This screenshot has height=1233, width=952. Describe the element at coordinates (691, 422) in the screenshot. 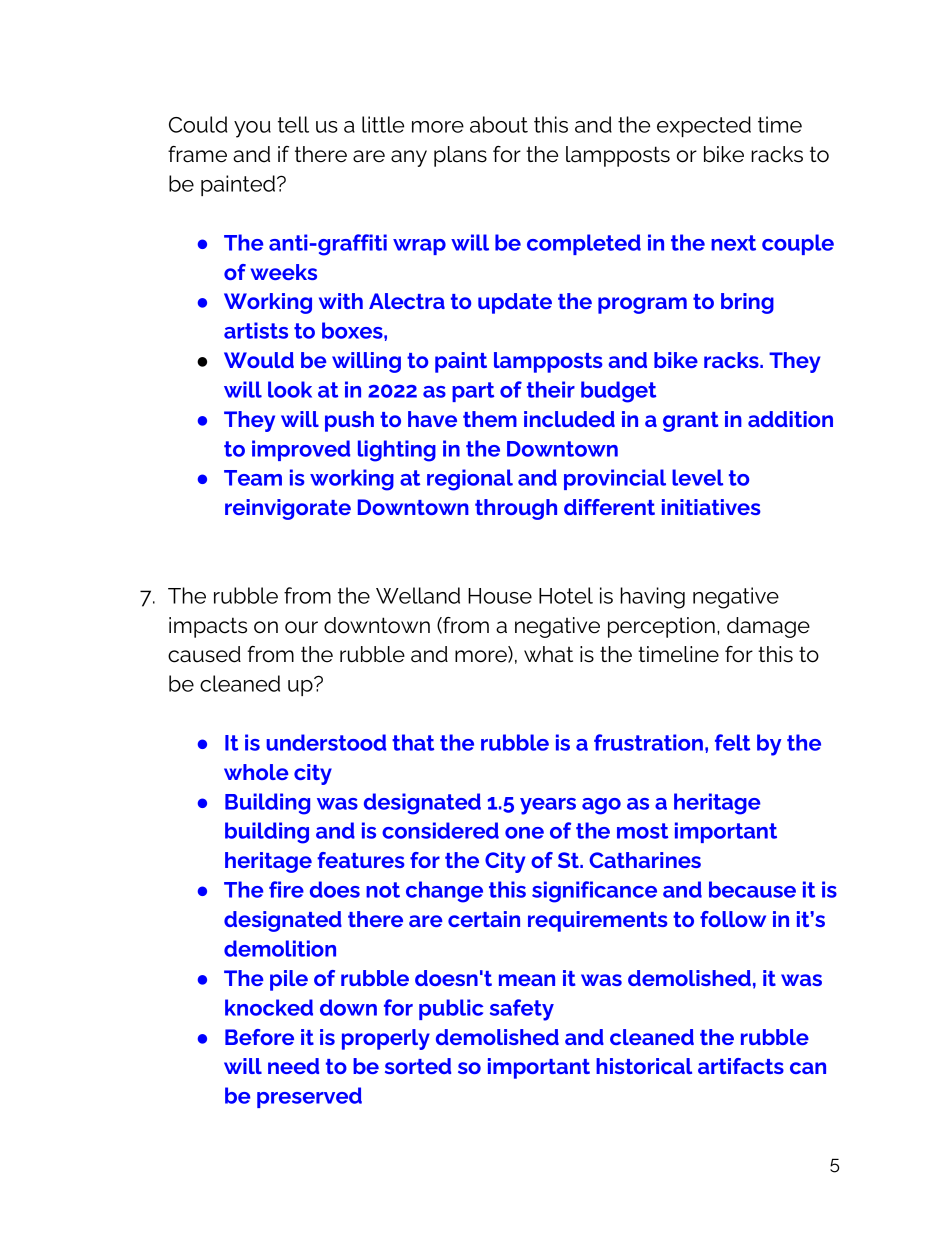

I see `grant` at that location.
